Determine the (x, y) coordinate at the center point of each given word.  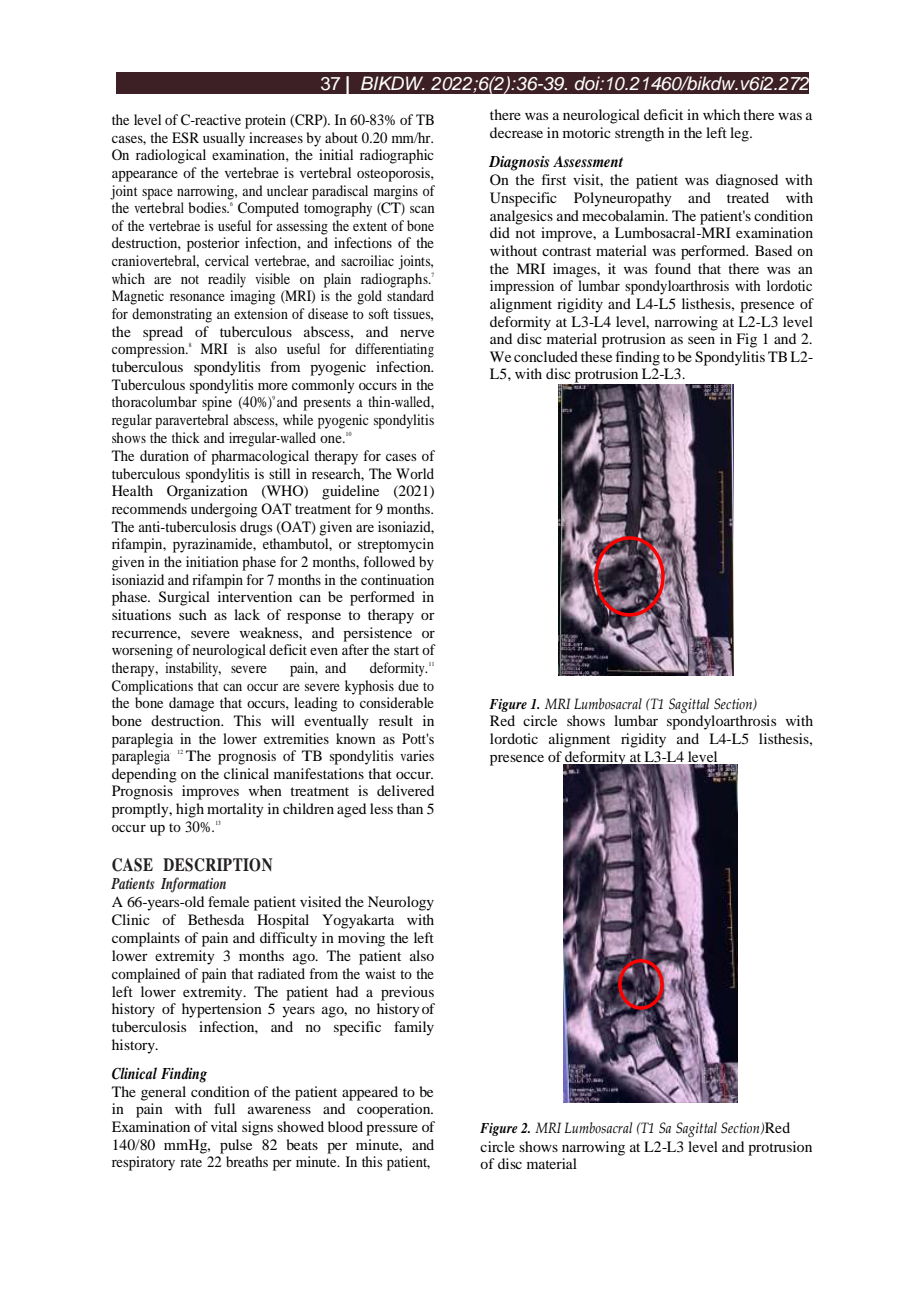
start (406, 650)
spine (217, 403)
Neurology (401, 903)
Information (193, 885)
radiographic (397, 156)
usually (224, 139)
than (410, 808)
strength (639, 134)
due (408, 685)
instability (193, 669)
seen (701, 340)
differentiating (394, 350)
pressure (392, 1130)
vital (224, 1126)
